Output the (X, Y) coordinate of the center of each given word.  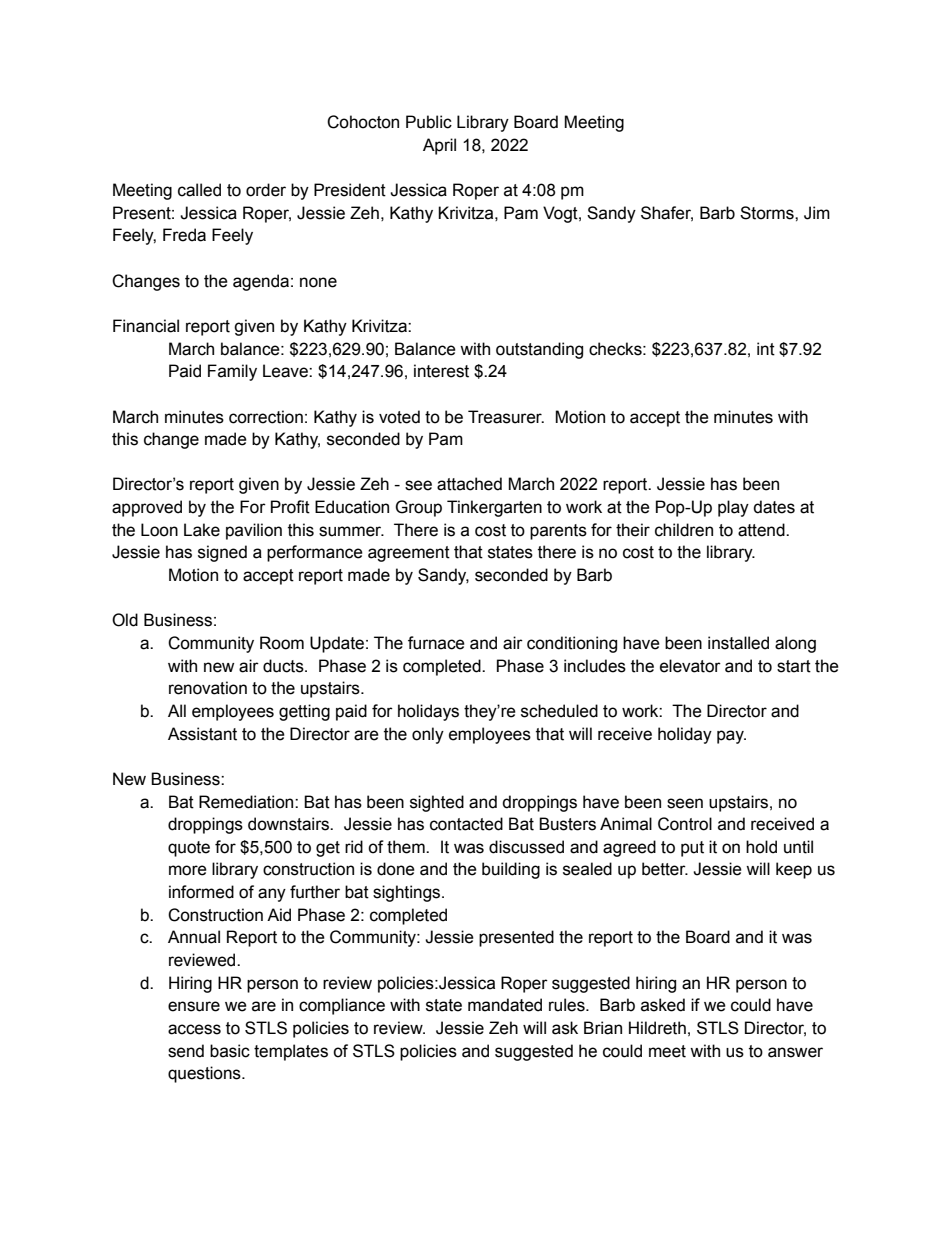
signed (222, 553)
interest (441, 371)
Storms (768, 213)
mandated (505, 1005)
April (439, 146)
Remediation (247, 802)
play (733, 508)
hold (761, 847)
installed (738, 643)
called (199, 190)
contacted (466, 824)
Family (232, 372)
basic (230, 1051)
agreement (409, 554)
